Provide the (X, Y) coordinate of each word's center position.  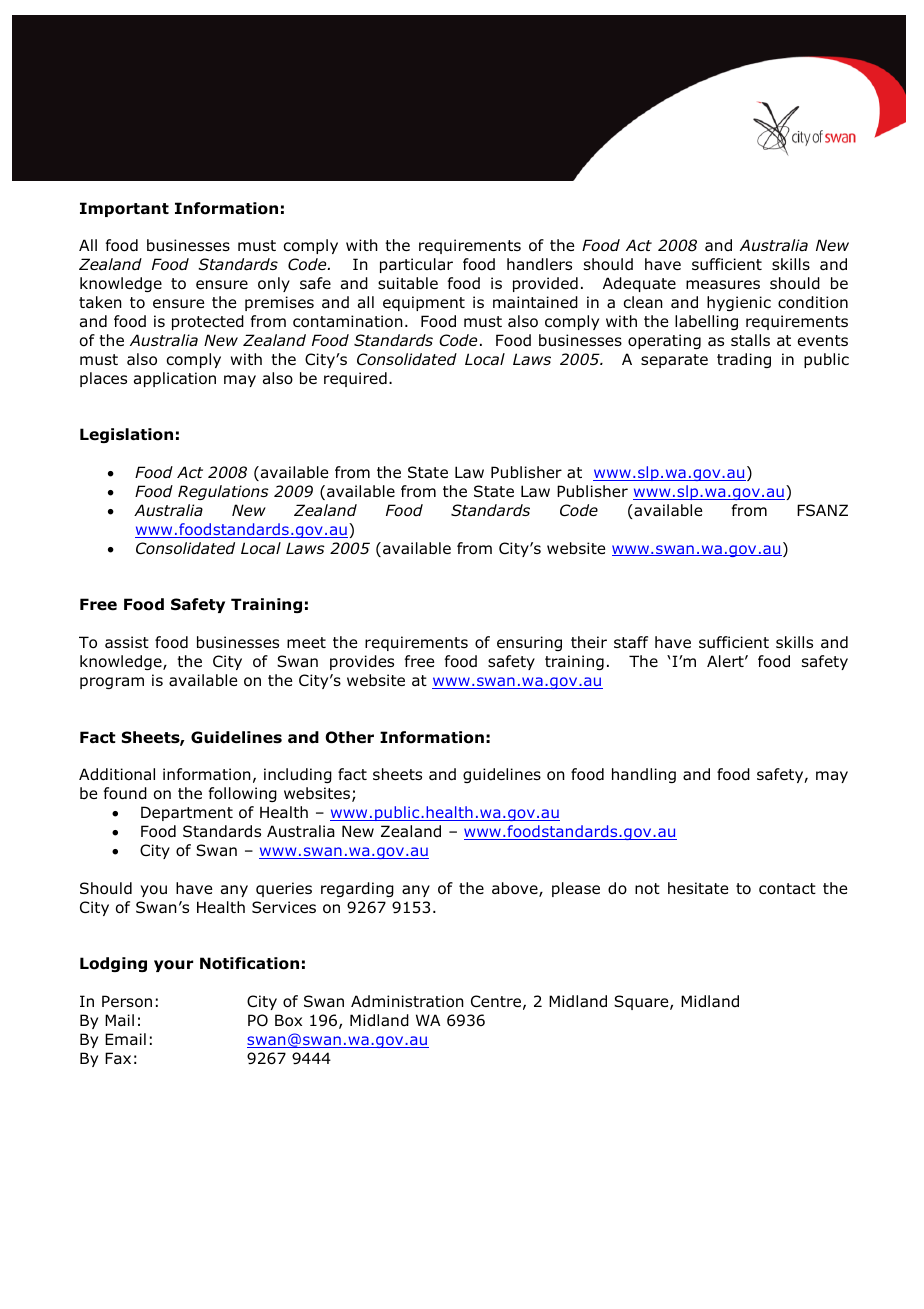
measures (723, 284)
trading (744, 360)
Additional (117, 774)
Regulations (223, 492)
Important (124, 209)
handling (644, 775)
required (355, 379)
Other (349, 737)
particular (416, 265)
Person (127, 1001)
